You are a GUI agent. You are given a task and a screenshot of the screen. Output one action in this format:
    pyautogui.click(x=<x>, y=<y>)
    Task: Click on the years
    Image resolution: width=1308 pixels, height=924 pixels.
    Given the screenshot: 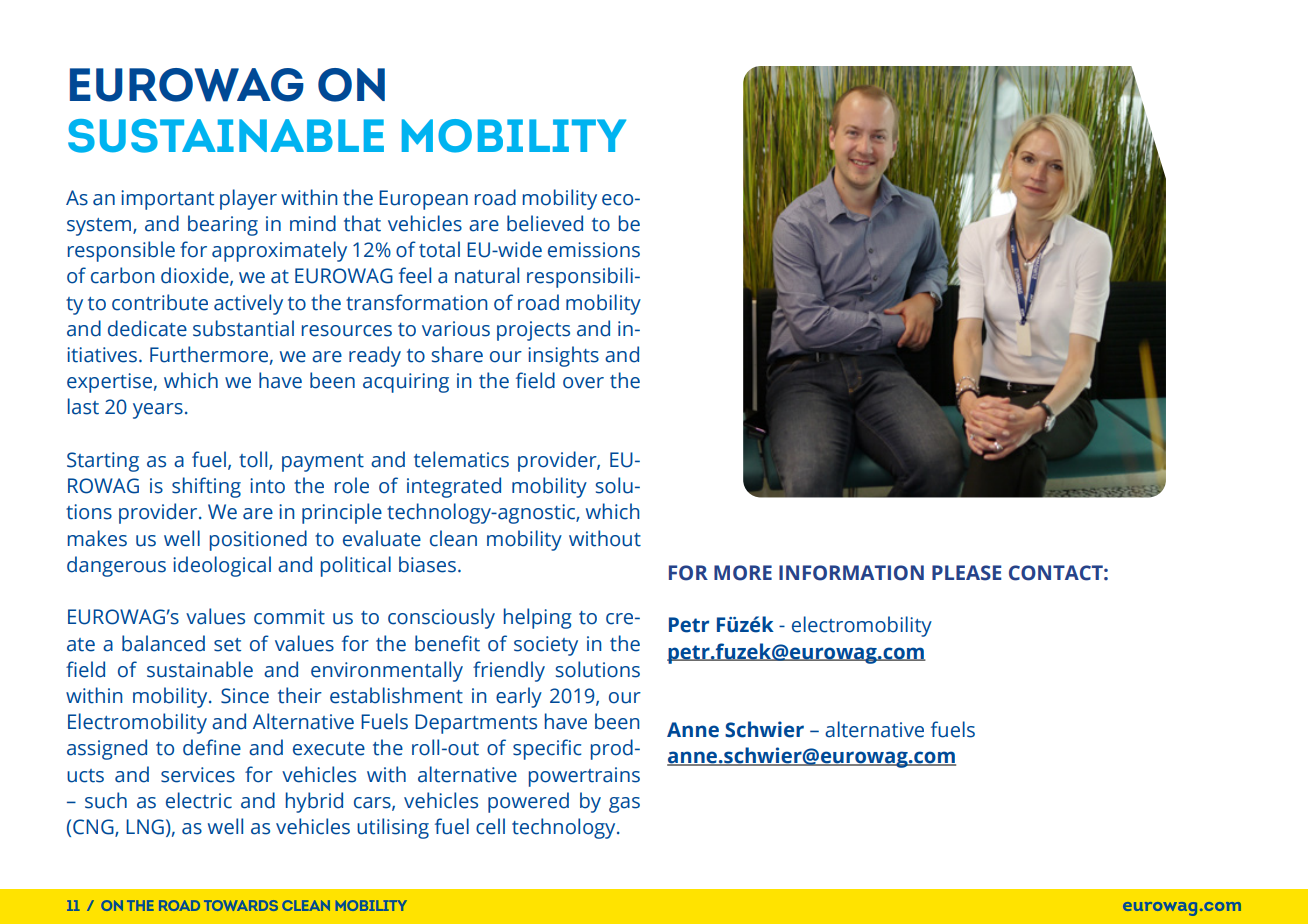 What is the action you would take?
    pyautogui.click(x=158, y=411)
